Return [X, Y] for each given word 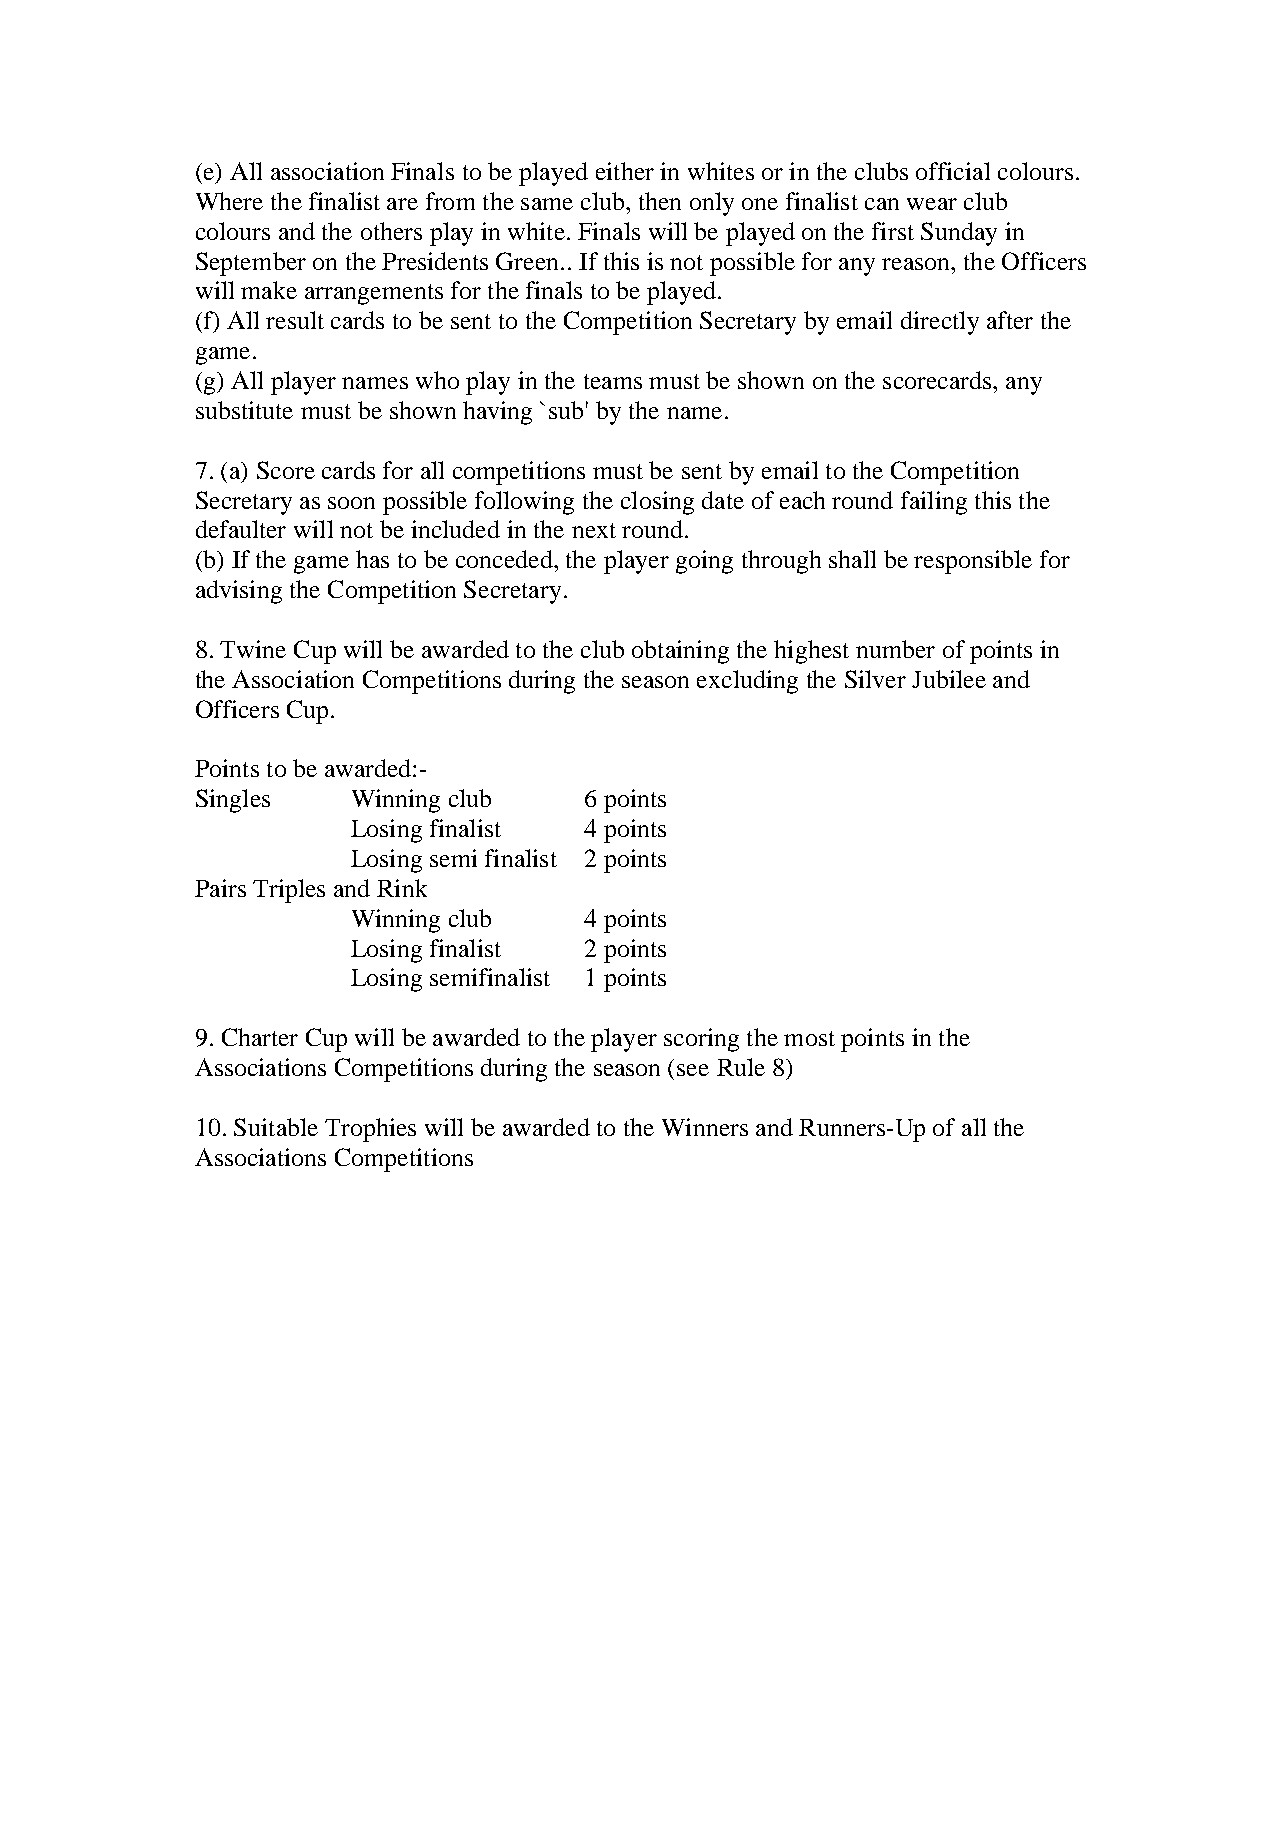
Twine [253, 649]
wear [932, 204]
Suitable [276, 1127]
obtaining [680, 652]
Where [229, 201]
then [660, 201]
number [895, 649]
